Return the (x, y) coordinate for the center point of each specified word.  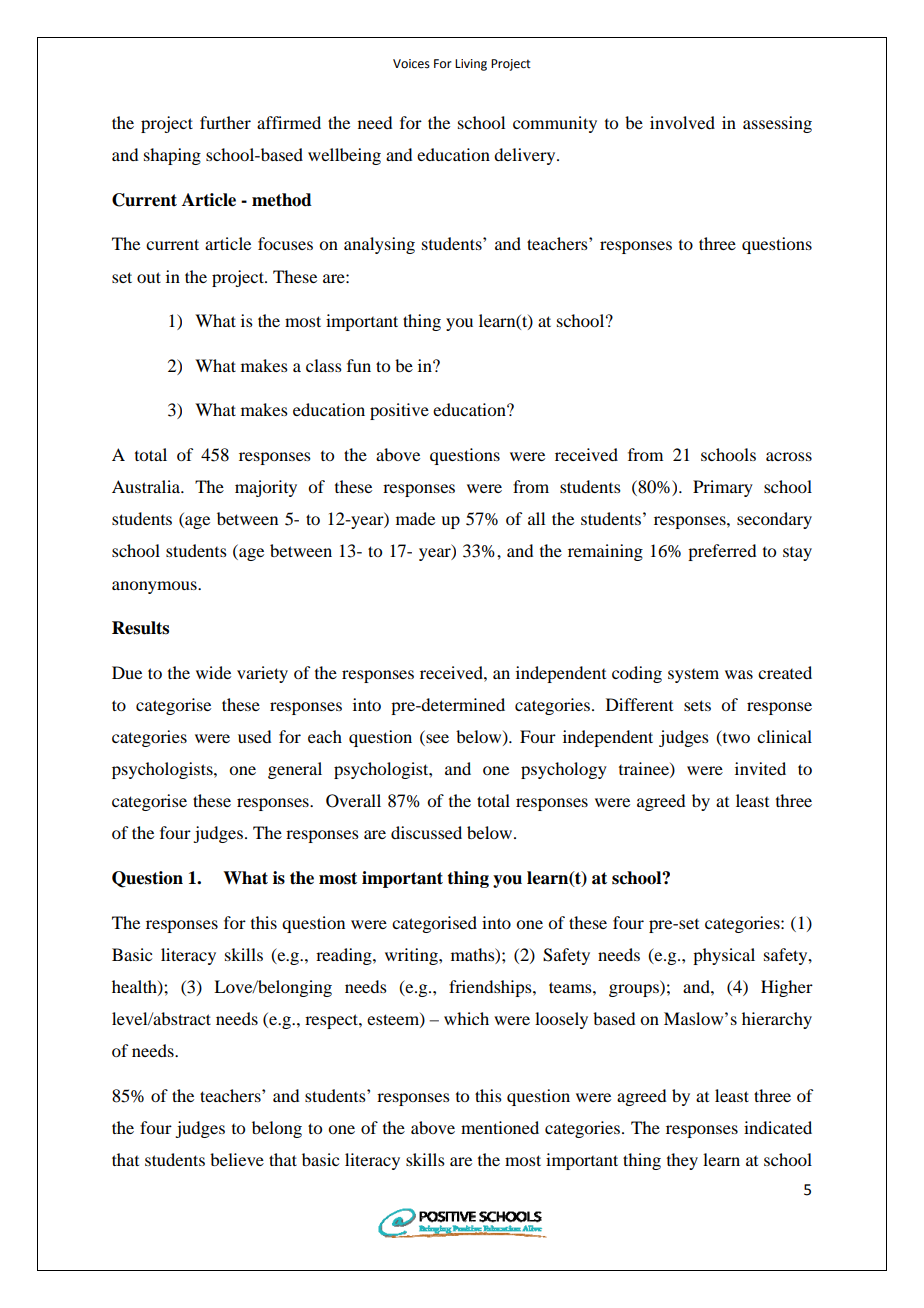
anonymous (155, 587)
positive (399, 411)
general (295, 770)
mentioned (500, 1127)
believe (237, 1159)
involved (682, 122)
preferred (722, 552)
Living (471, 65)
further (225, 122)
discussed (426, 832)
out (149, 277)
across (789, 456)
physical (724, 956)
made (415, 518)
